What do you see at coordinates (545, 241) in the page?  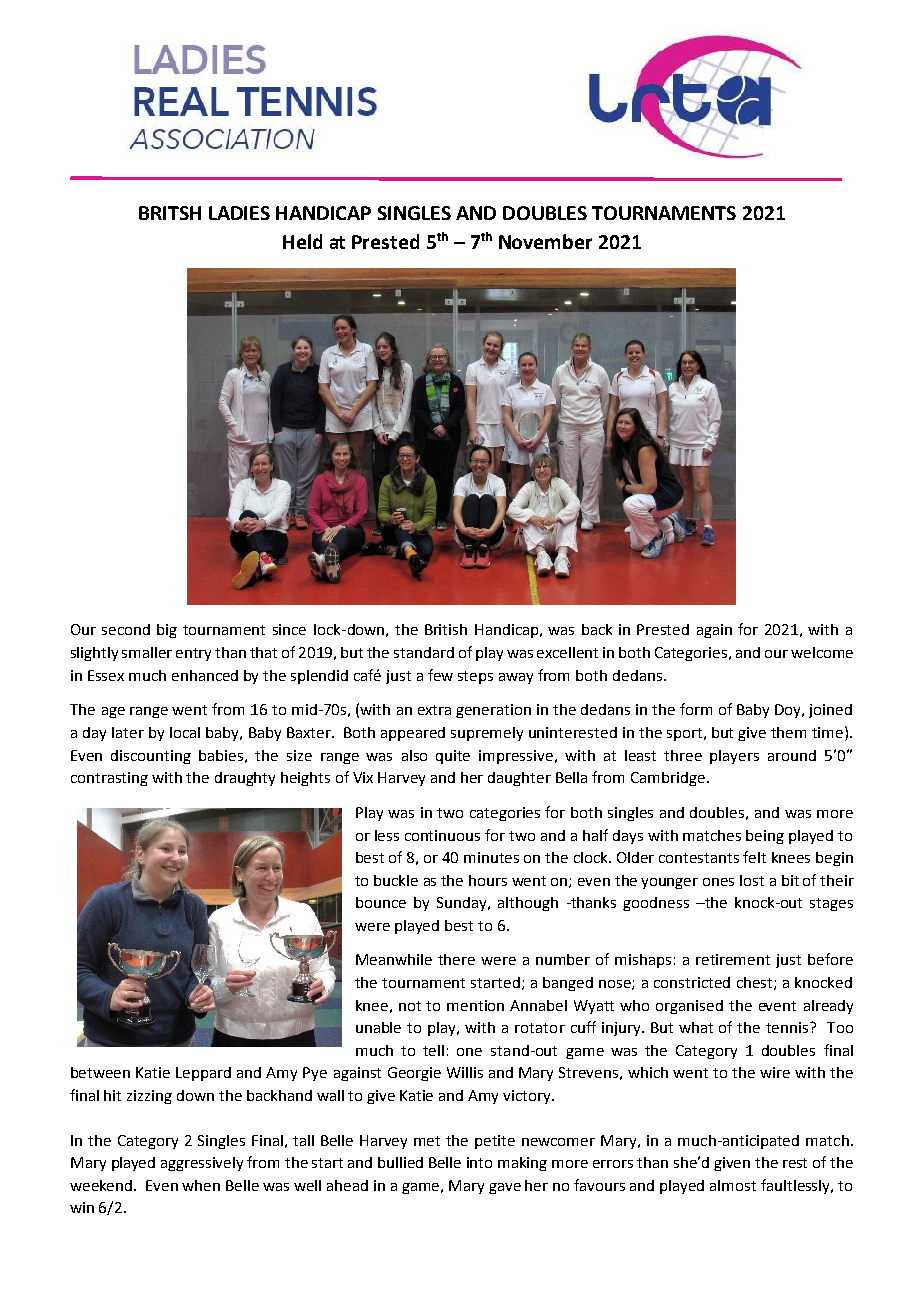 I see `November` at bounding box center [545, 241].
